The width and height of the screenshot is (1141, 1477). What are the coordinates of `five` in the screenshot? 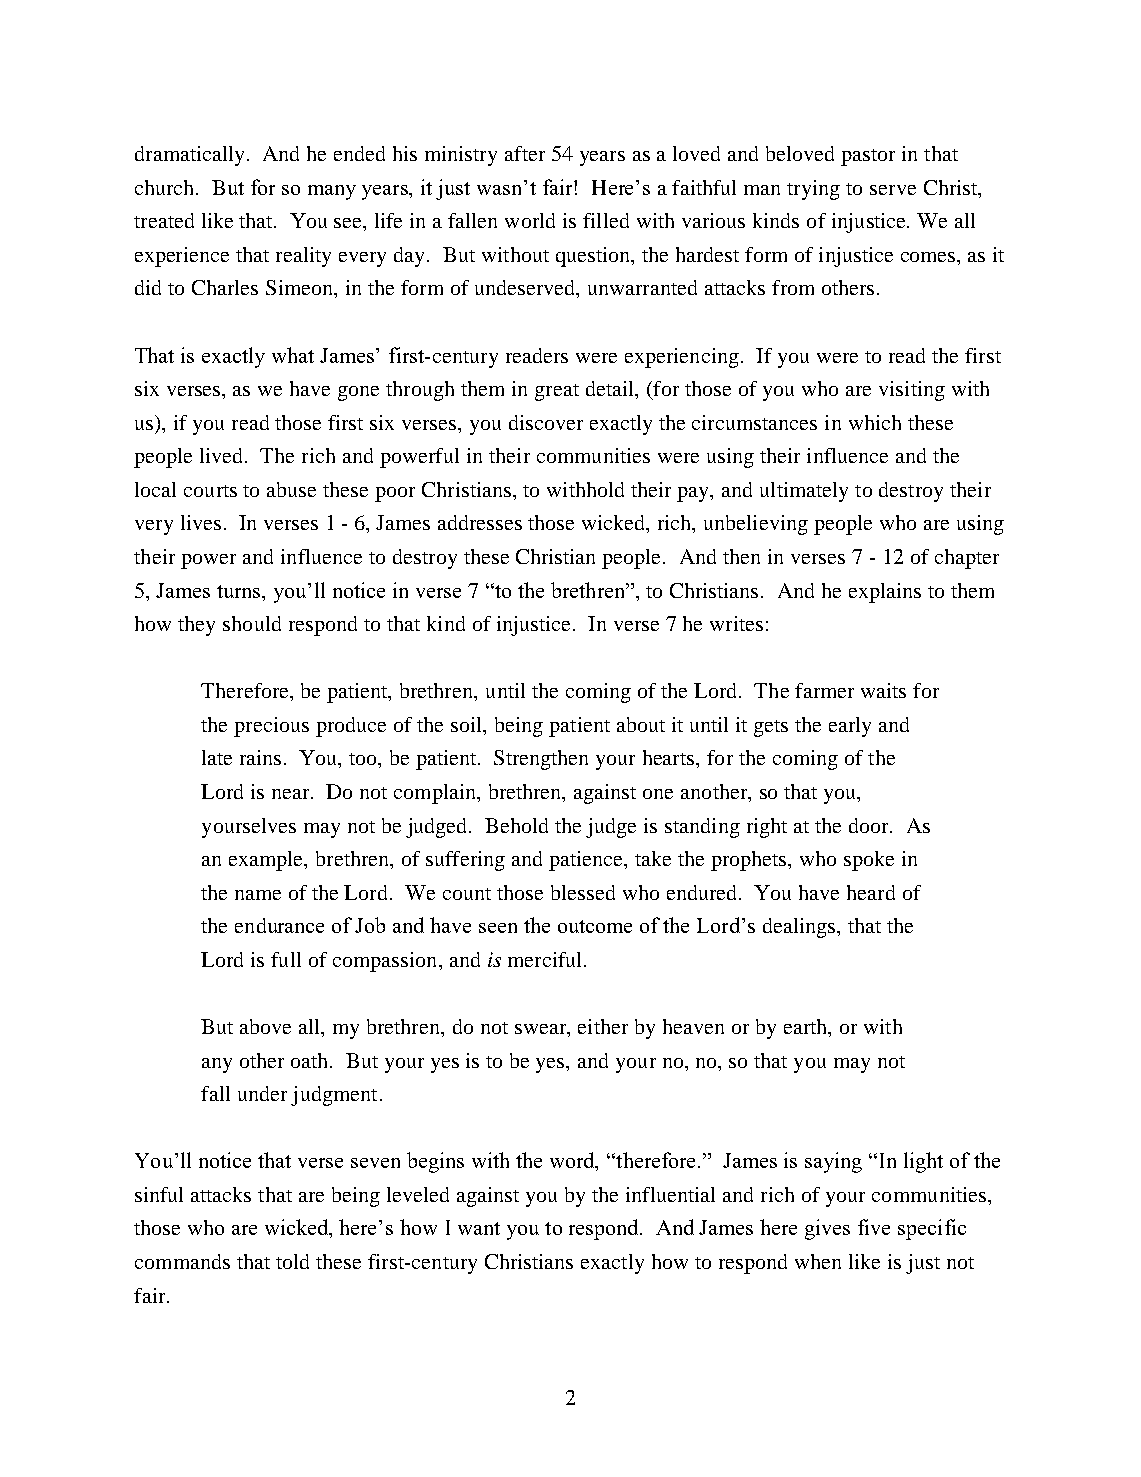 It's located at (874, 1227).
